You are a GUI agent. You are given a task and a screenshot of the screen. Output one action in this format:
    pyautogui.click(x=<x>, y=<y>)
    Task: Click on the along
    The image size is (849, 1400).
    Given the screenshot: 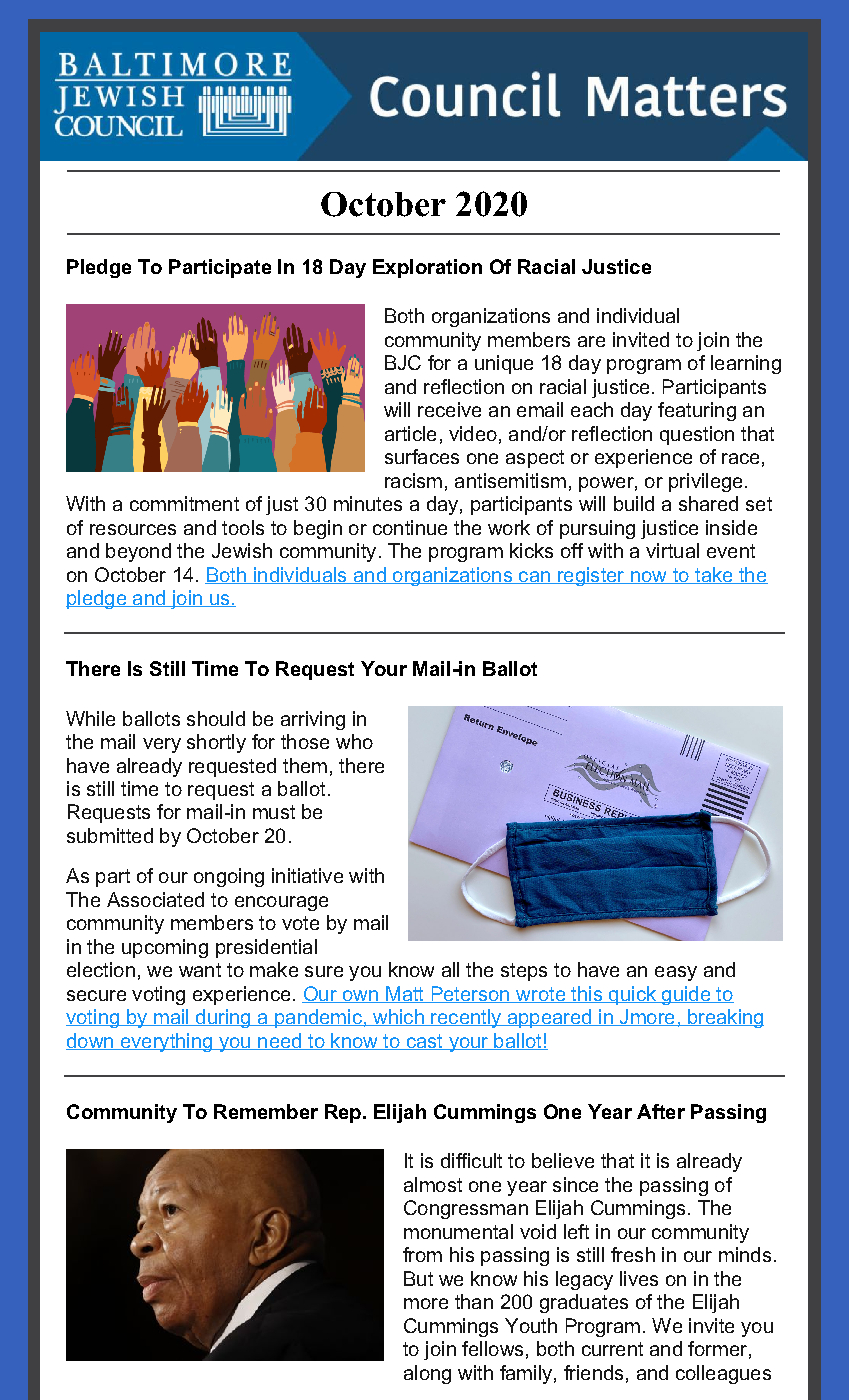 What is the action you would take?
    pyautogui.click(x=427, y=1374)
